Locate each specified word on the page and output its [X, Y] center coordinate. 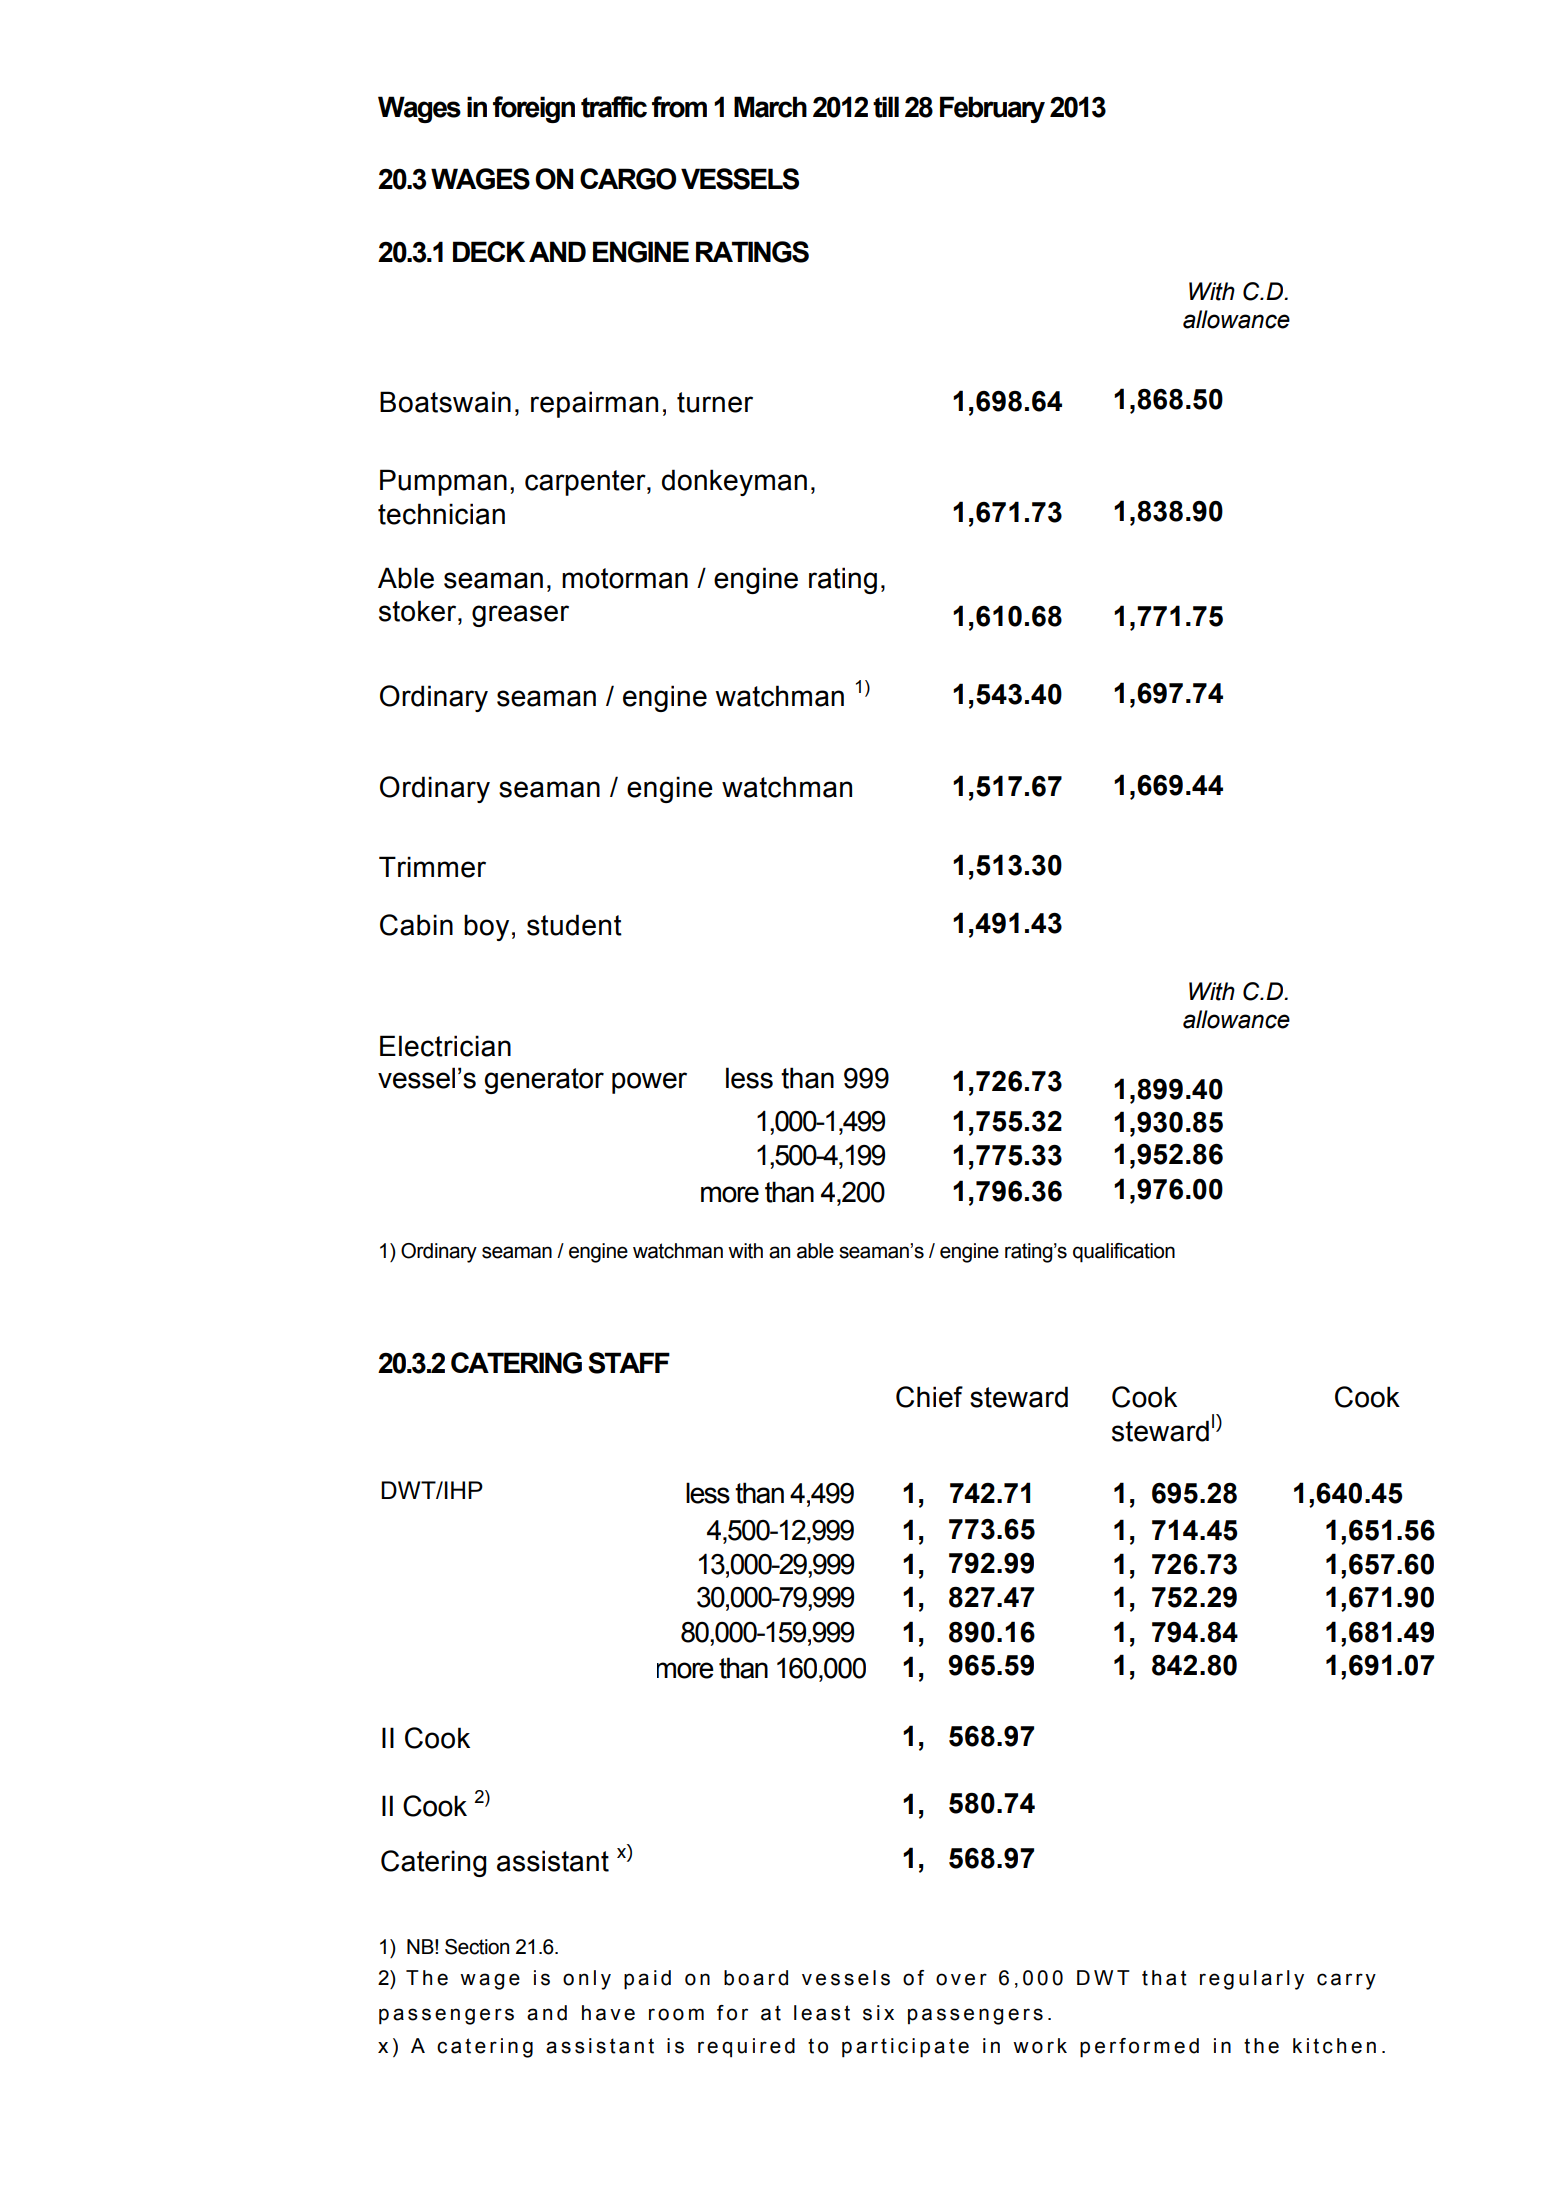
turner [715, 402]
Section [477, 1947]
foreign [534, 109]
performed [1139, 2048]
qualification [1124, 1253]
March [770, 107]
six [878, 2013]
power [649, 1083]
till [886, 107]
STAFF [629, 1363]
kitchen [1334, 2046]
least [822, 2013]
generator [544, 1081]
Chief [929, 1397]
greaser [520, 616]
